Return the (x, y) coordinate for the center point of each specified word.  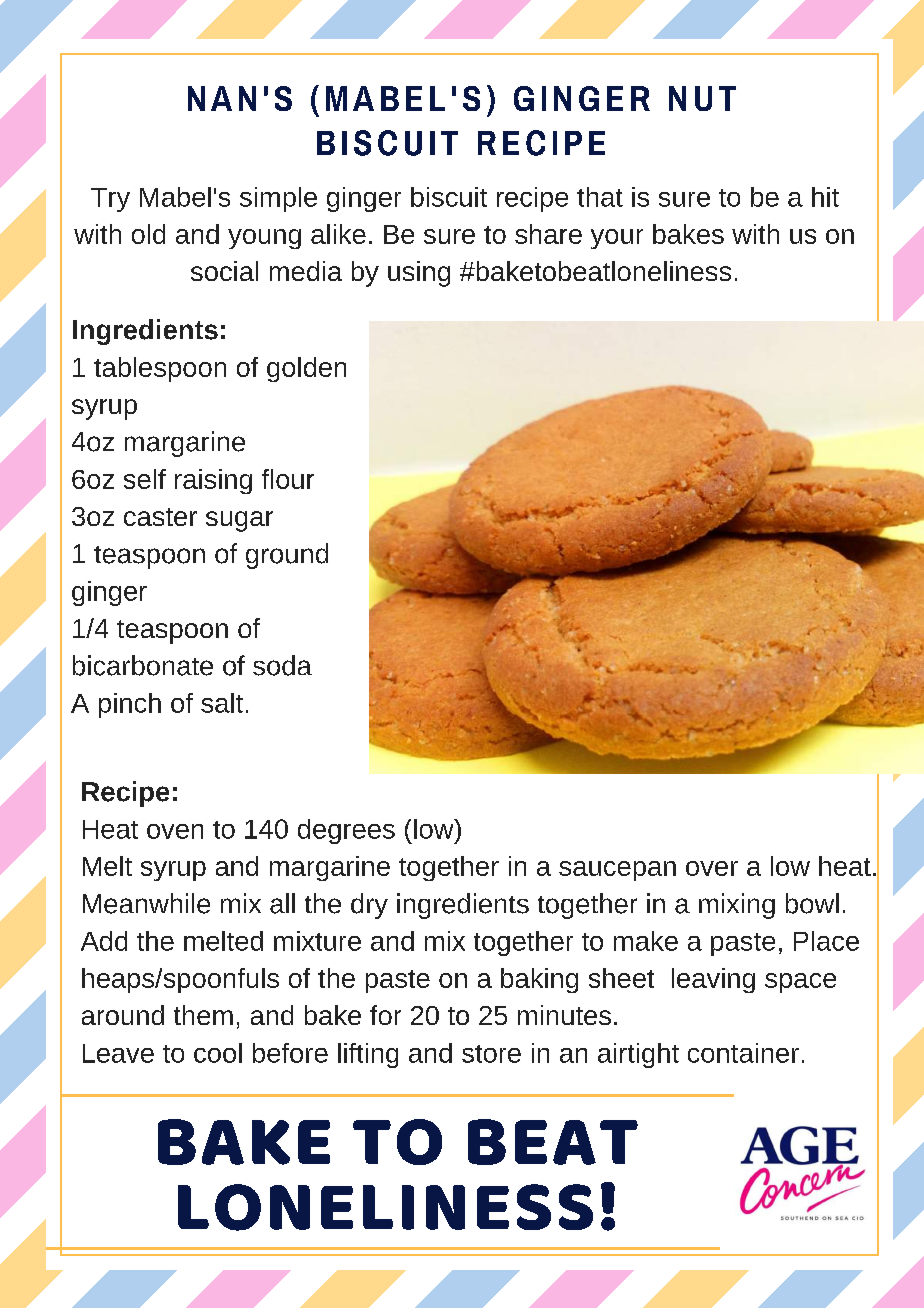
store (491, 1054)
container (743, 1053)
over (712, 868)
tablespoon (160, 369)
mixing (737, 906)
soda (282, 665)
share (548, 234)
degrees (346, 831)
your (617, 239)
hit (825, 197)
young (264, 239)
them (203, 1015)
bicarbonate (143, 665)
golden (306, 369)
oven (175, 831)
